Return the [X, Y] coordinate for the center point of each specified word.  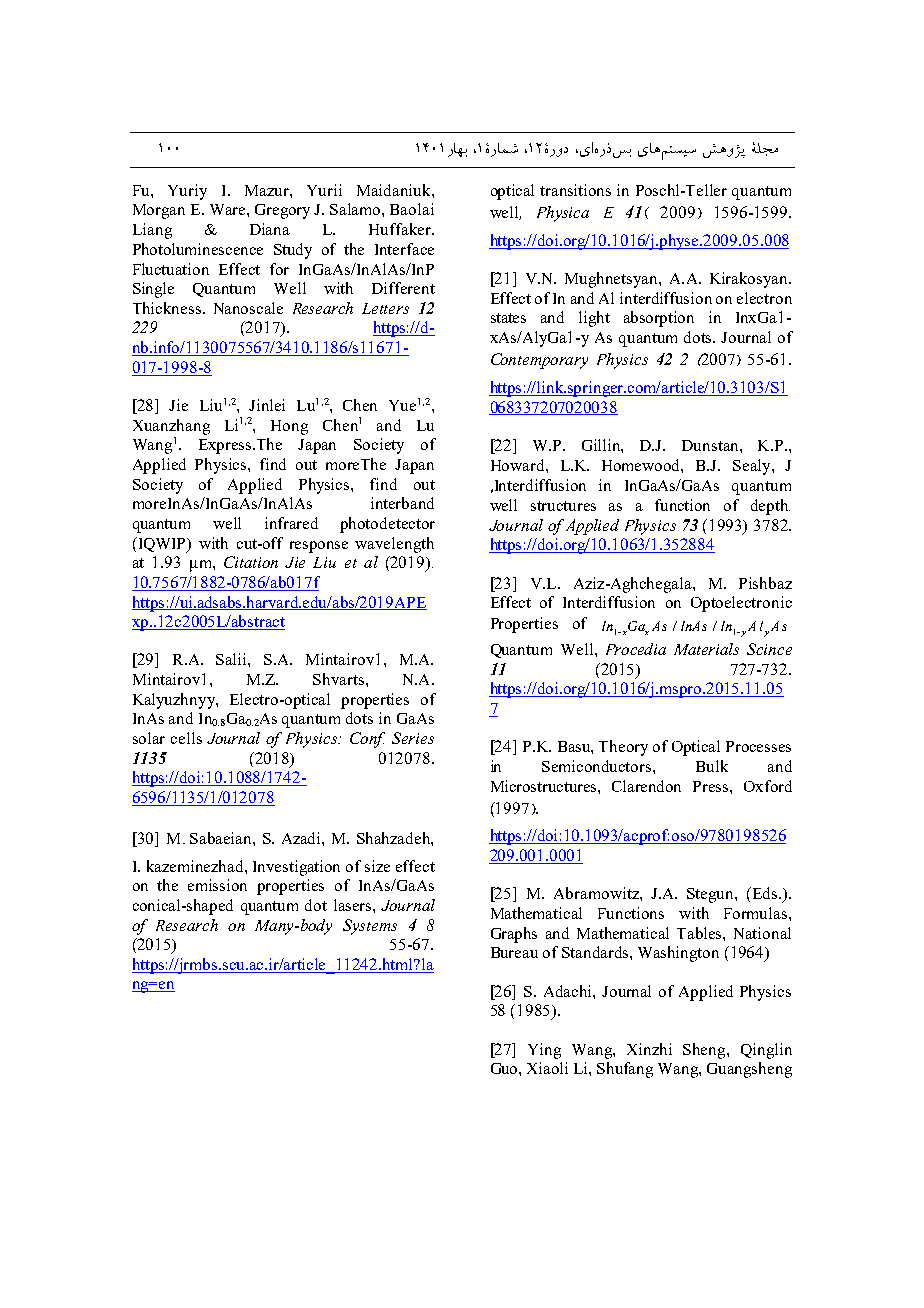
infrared [291, 523]
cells [186, 738]
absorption [659, 319]
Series [413, 738]
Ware [229, 209]
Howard [519, 465]
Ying [544, 1051]
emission [217, 885]
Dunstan [711, 445]
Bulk [712, 766]
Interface [404, 249]
